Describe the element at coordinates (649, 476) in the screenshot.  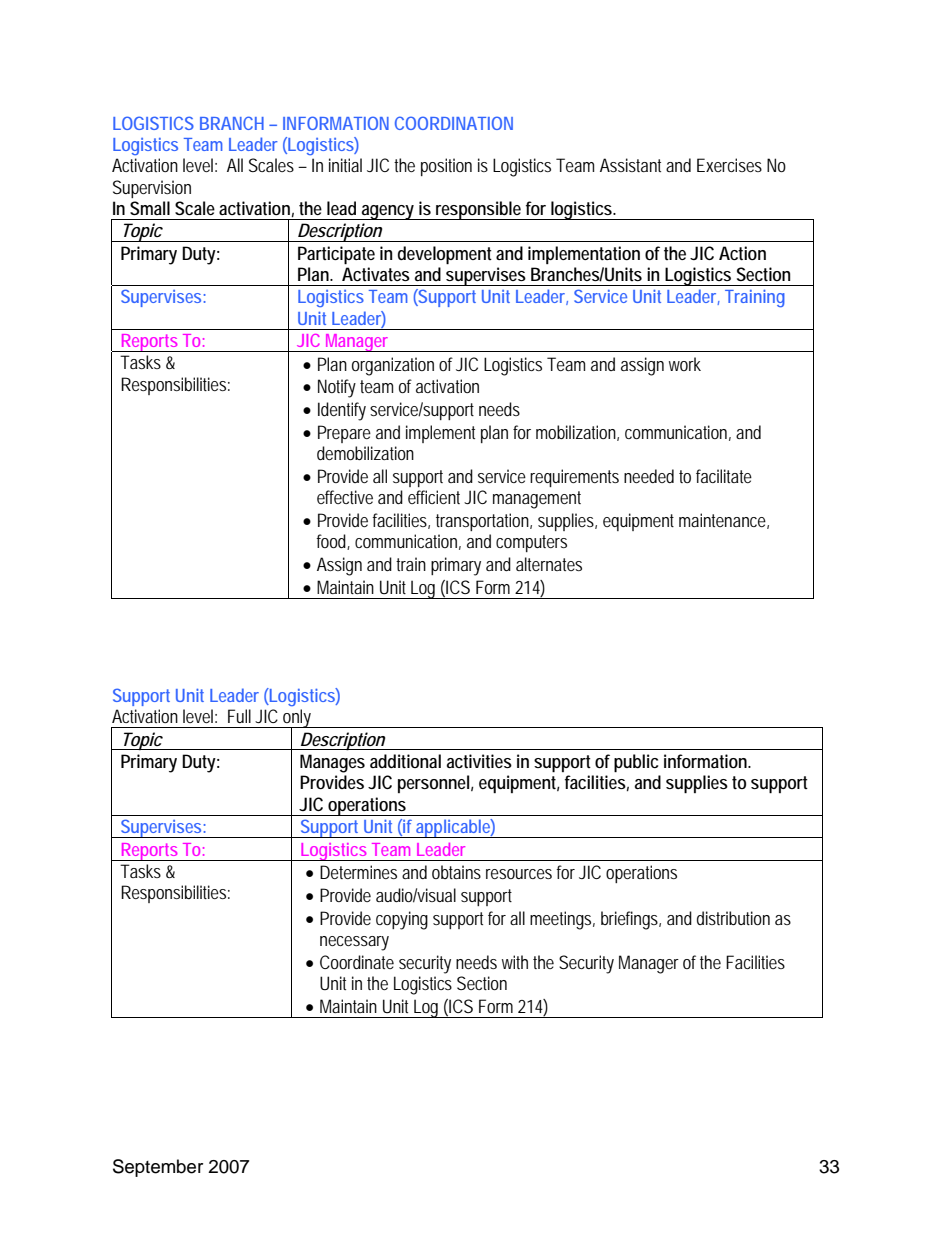
I see `needed` at that location.
